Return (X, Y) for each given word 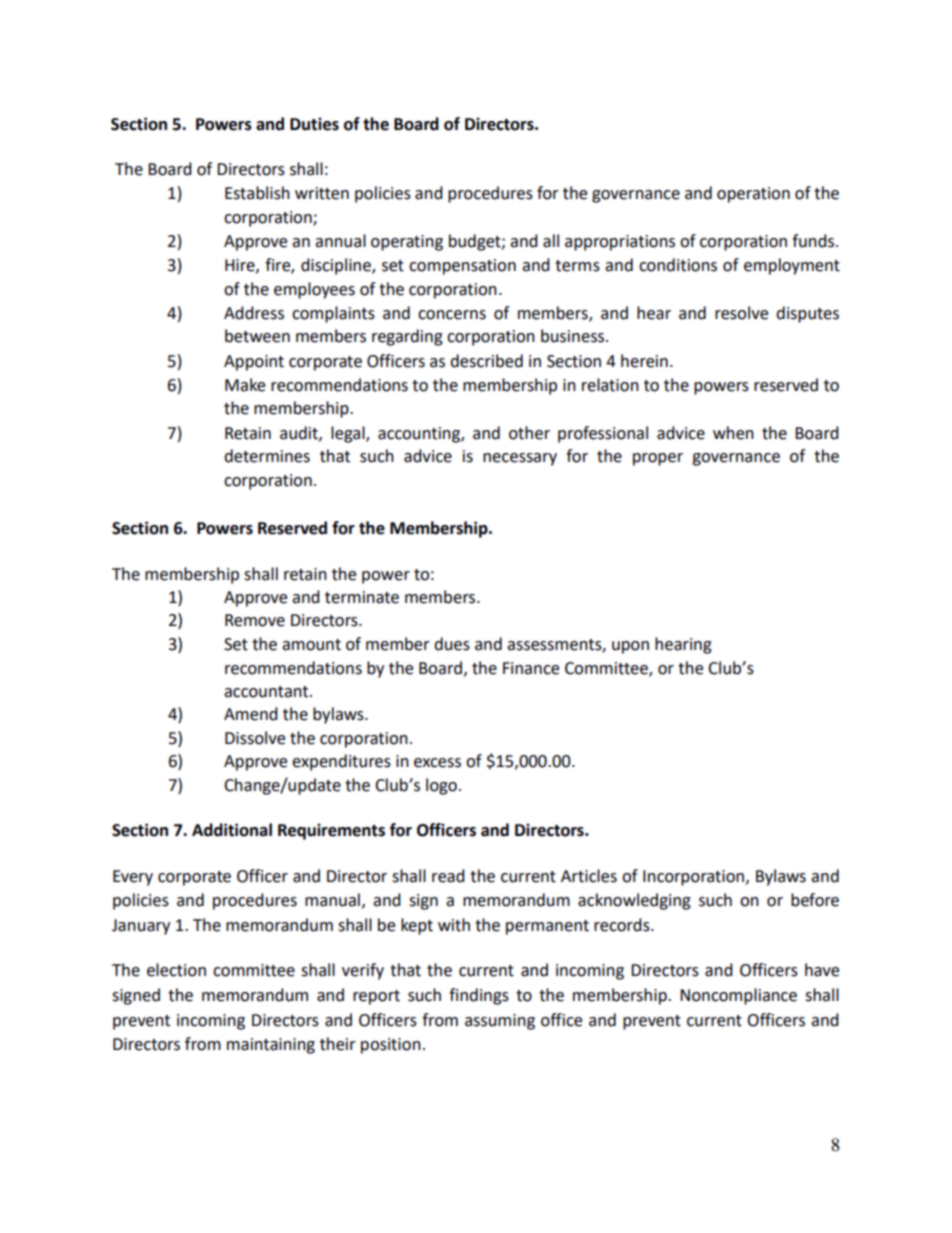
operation (753, 195)
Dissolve (255, 738)
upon (630, 647)
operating (407, 243)
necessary (520, 459)
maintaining (271, 1046)
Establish (257, 193)
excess (437, 763)
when (733, 433)
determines (267, 456)
